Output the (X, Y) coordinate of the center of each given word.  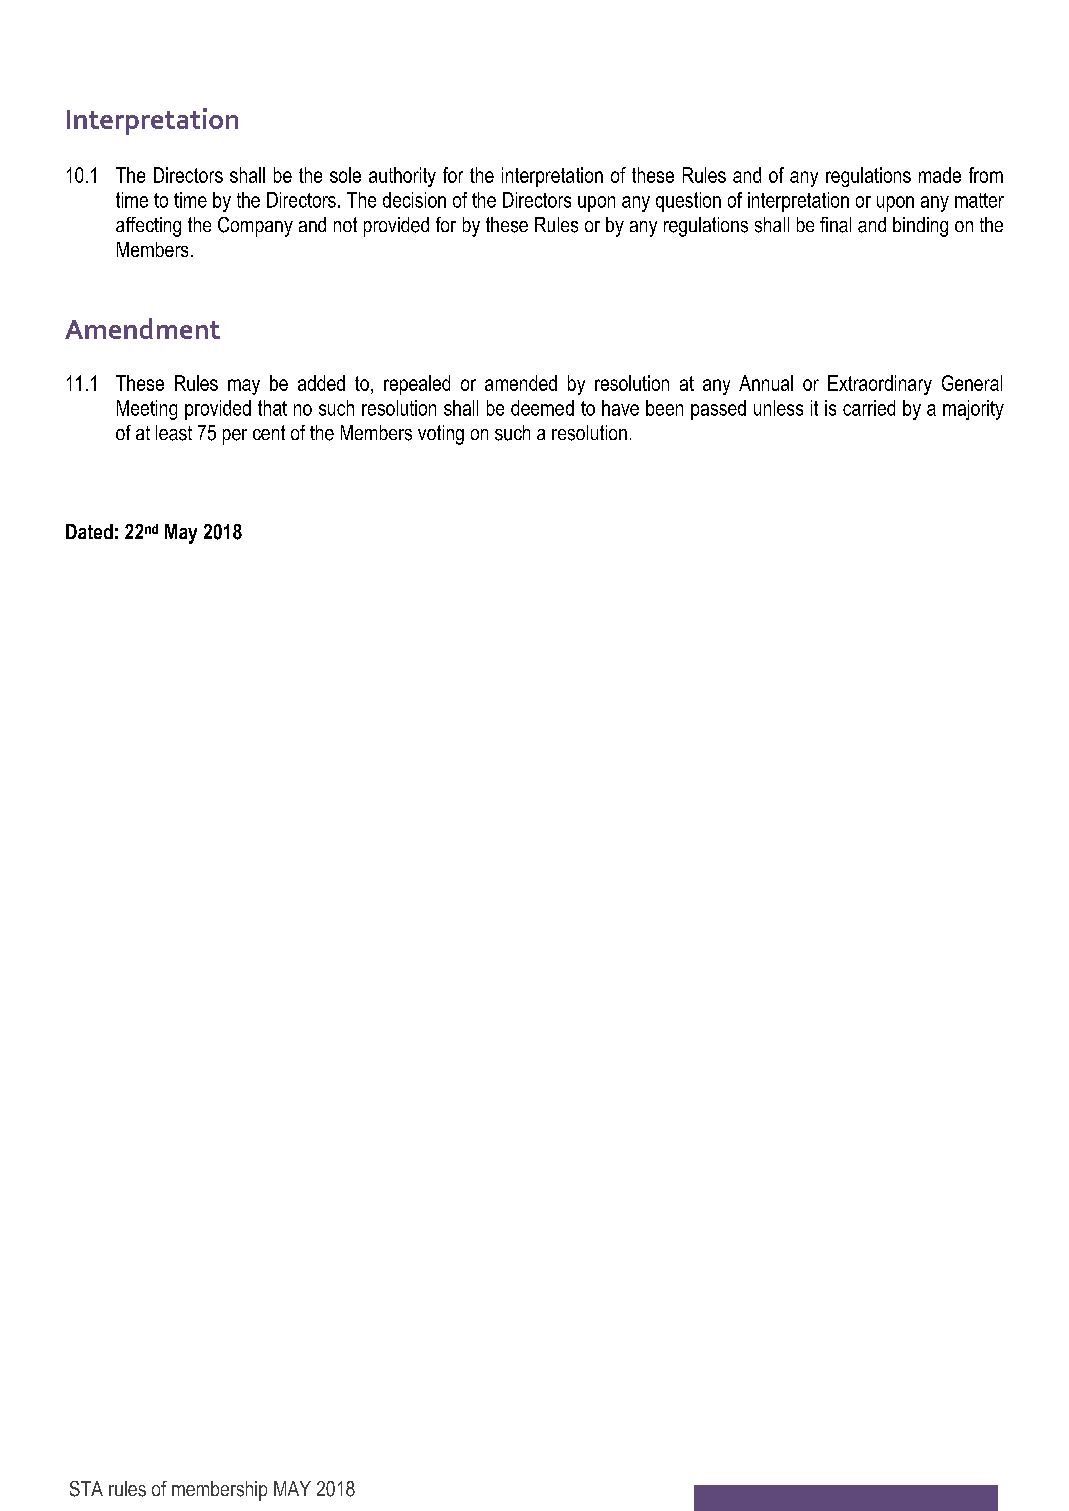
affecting (148, 227)
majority (973, 410)
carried (869, 408)
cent (269, 432)
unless (778, 408)
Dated (89, 531)
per (235, 437)
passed (718, 410)
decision (414, 200)
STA (86, 1489)
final (835, 225)
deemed (542, 408)
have (620, 408)
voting (441, 435)
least (174, 433)
